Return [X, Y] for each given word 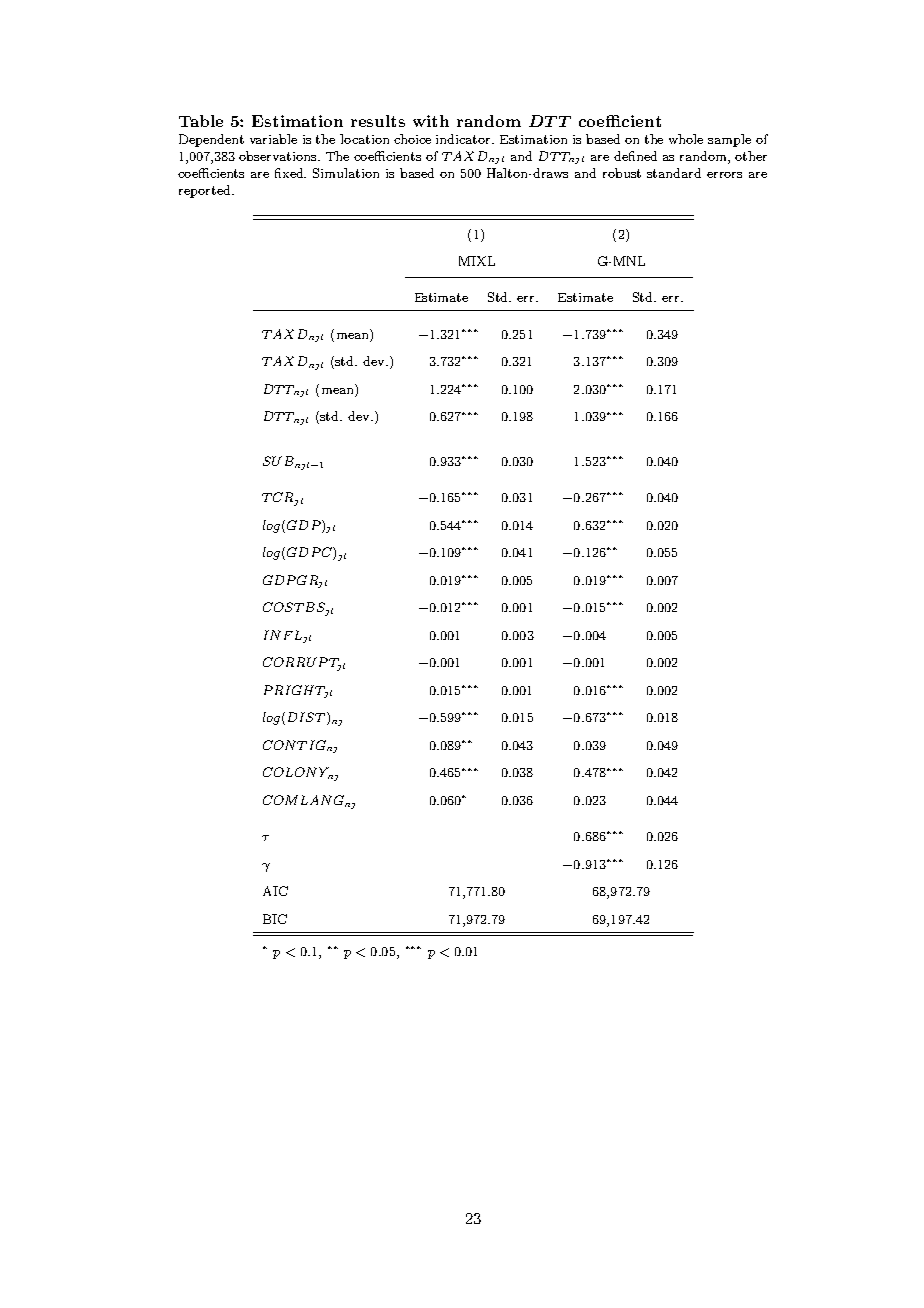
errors [724, 175]
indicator [465, 139]
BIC [275, 919]
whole [686, 139]
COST [283, 607]
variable [273, 139]
